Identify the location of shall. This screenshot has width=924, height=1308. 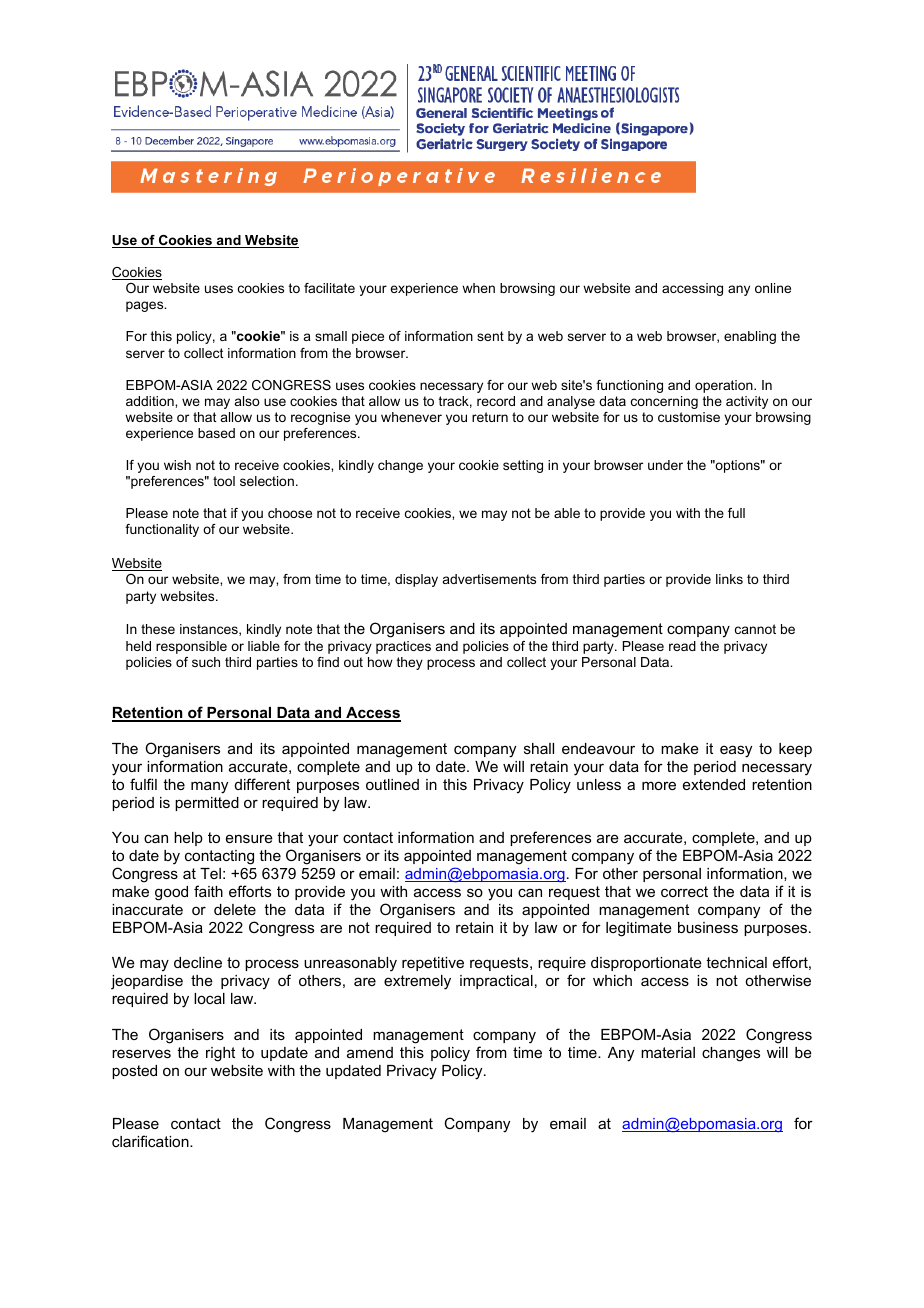
(539, 748).
